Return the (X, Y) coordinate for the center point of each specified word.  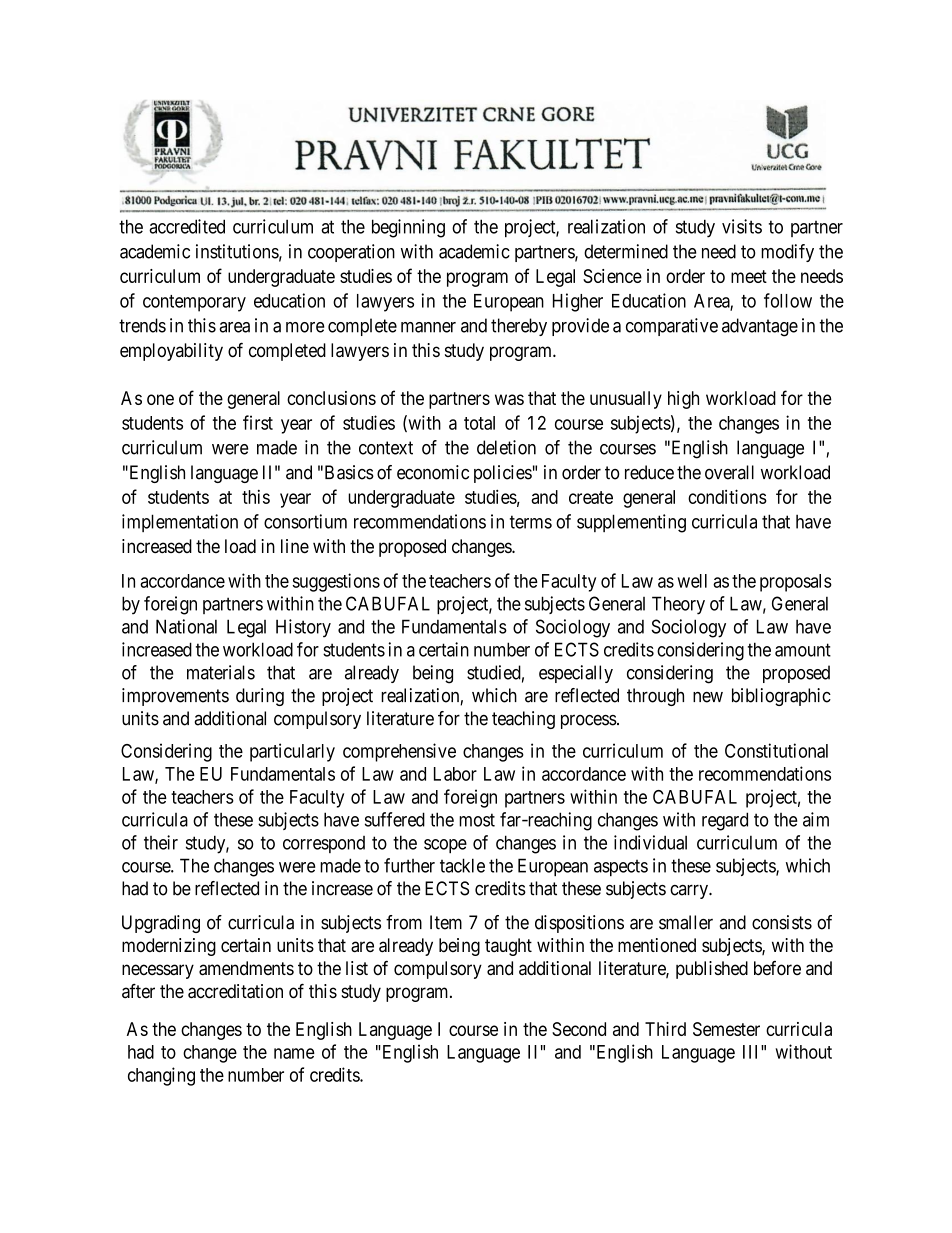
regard (725, 821)
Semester (726, 1029)
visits (742, 226)
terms (531, 522)
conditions (727, 496)
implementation (180, 523)
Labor (455, 774)
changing (161, 1076)
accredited (187, 226)
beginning (408, 228)
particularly (292, 752)
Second (579, 1029)
